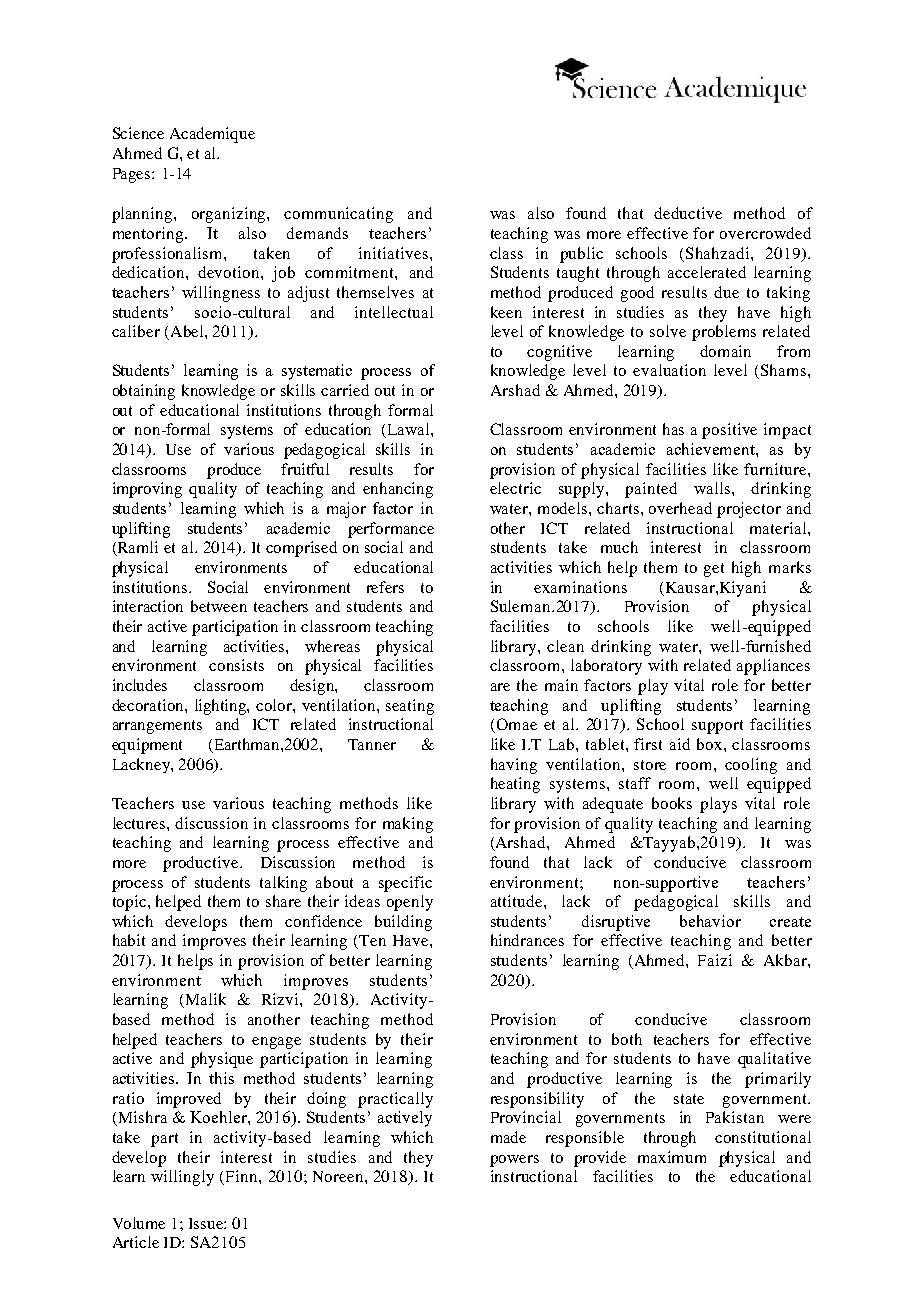  What do you see at coordinates (514, 1161) in the screenshot?
I see `powers` at bounding box center [514, 1161].
